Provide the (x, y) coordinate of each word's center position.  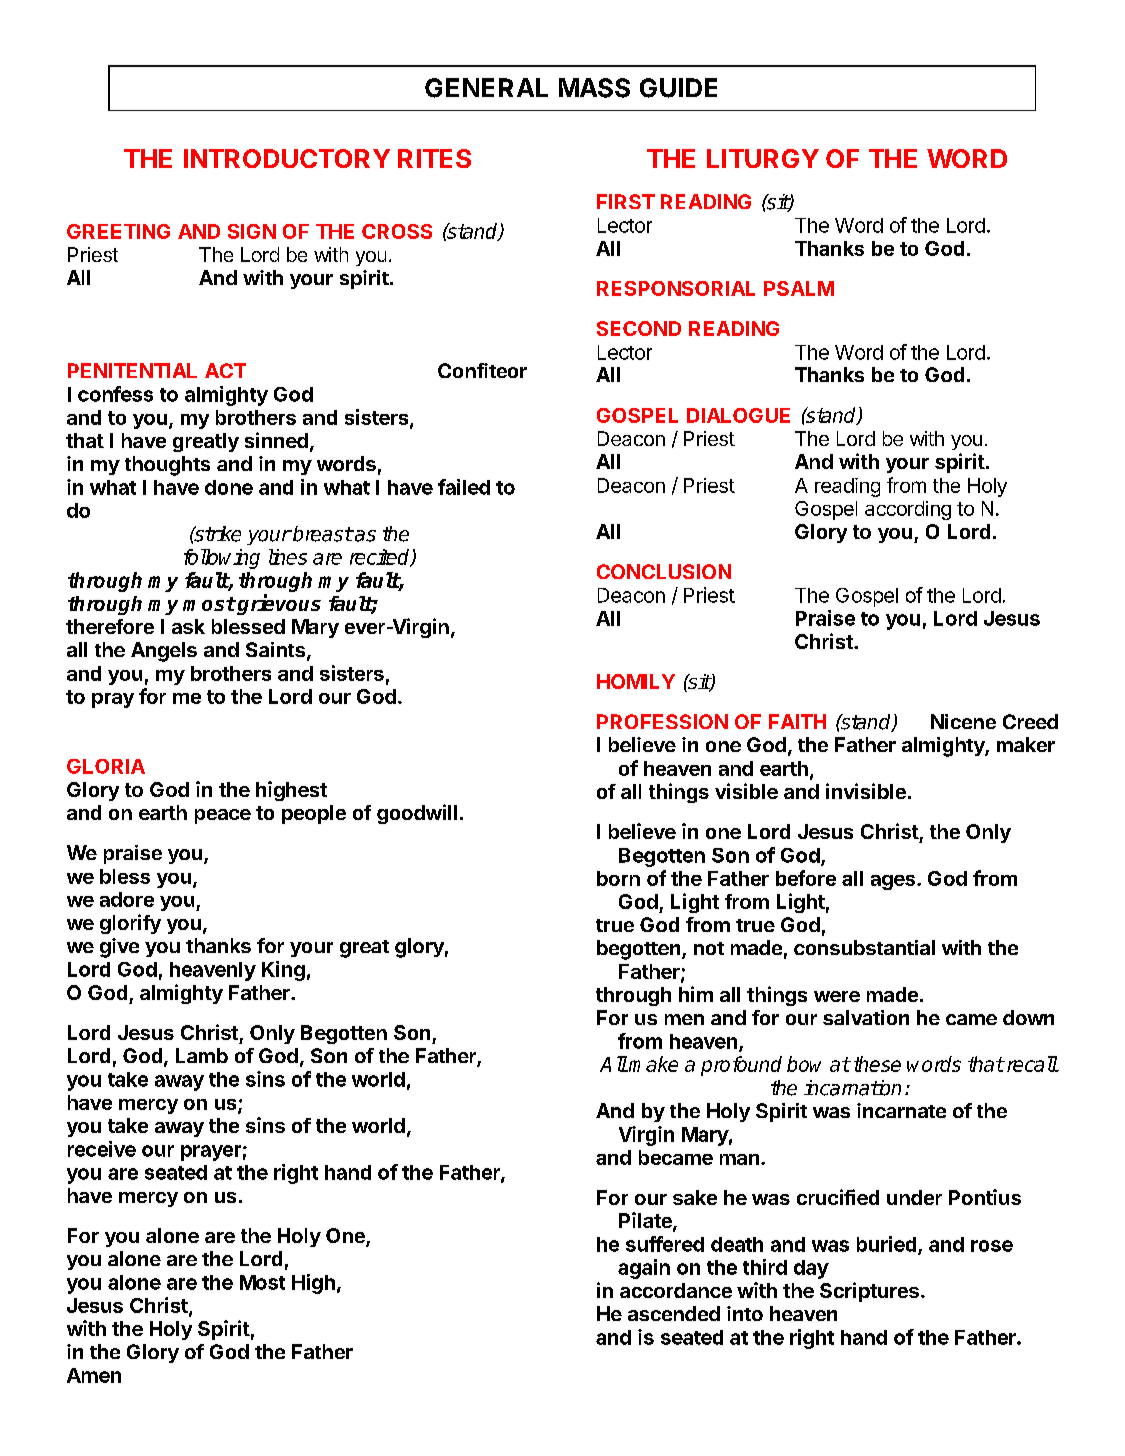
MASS (594, 88)
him (696, 994)
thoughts (167, 466)
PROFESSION (662, 721)
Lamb (202, 1055)
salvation (866, 1017)
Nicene (963, 721)
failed (464, 487)
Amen (94, 1375)
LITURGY (763, 158)
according (908, 510)
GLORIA (106, 766)
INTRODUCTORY (287, 158)
